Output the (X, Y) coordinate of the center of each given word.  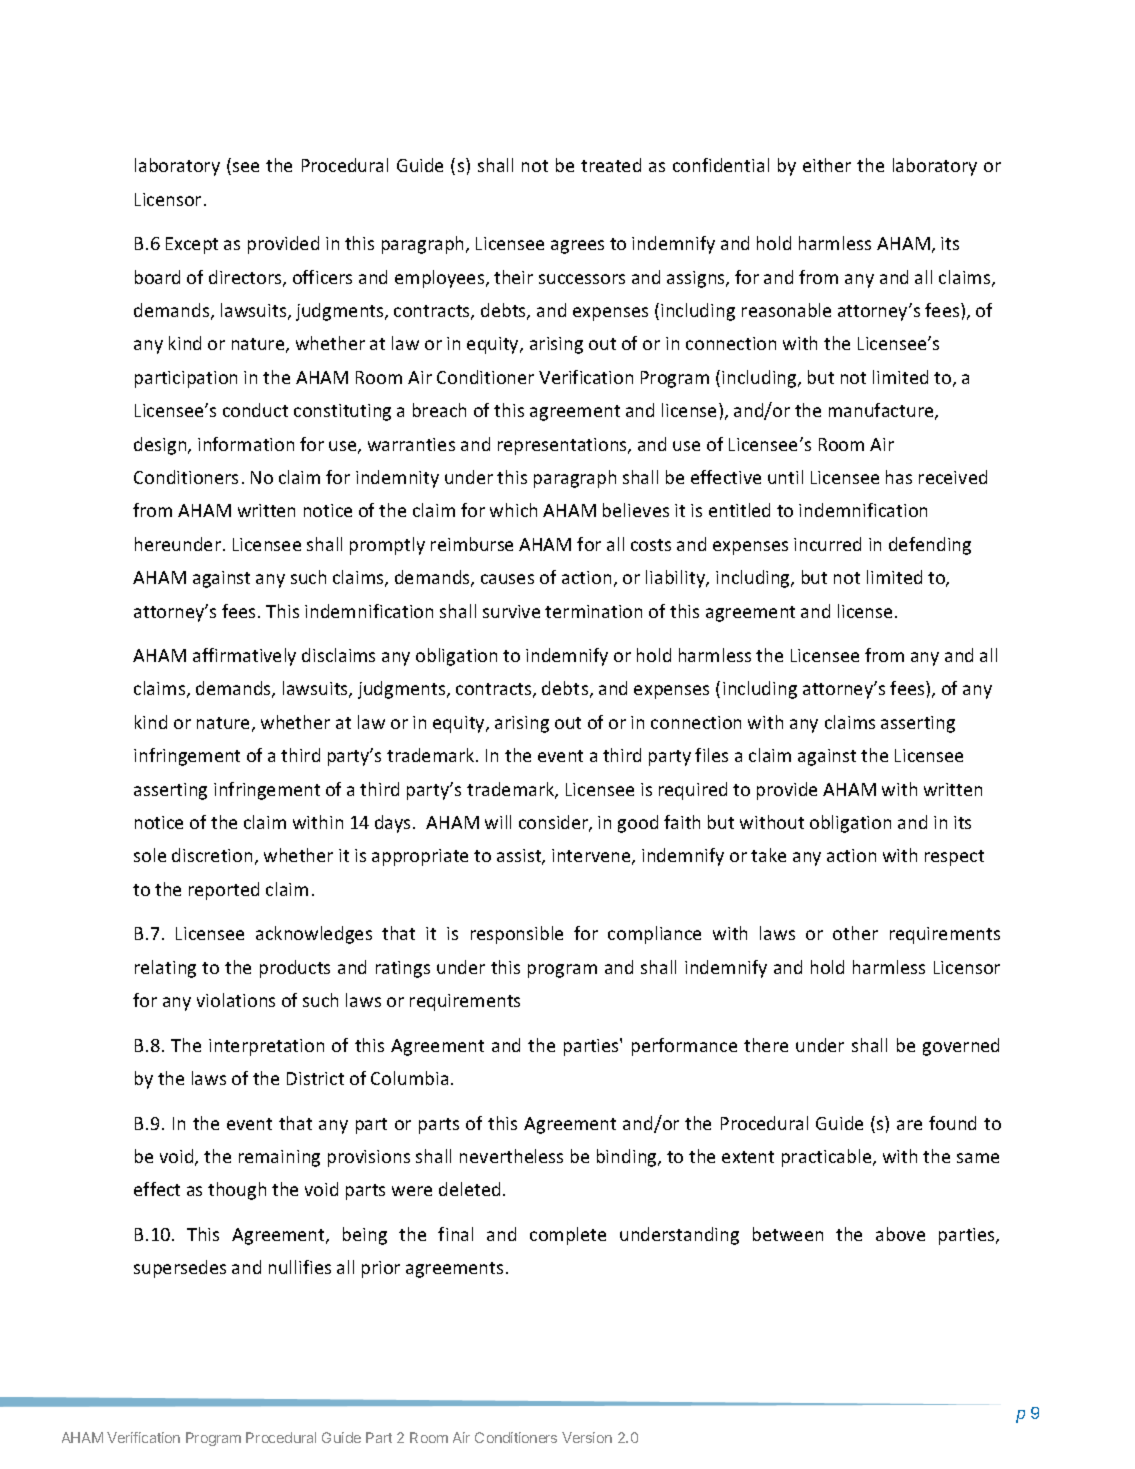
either (827, 165)
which (513, 510)
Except (192, 245)
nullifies (300, 1267)
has (899, 477)
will (498, 822)
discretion (212, 855)
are (909, 1125)
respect (954, 858)
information (246, 444)
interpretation (266, 1047)
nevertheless (511, 1156)
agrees (577, 247)
